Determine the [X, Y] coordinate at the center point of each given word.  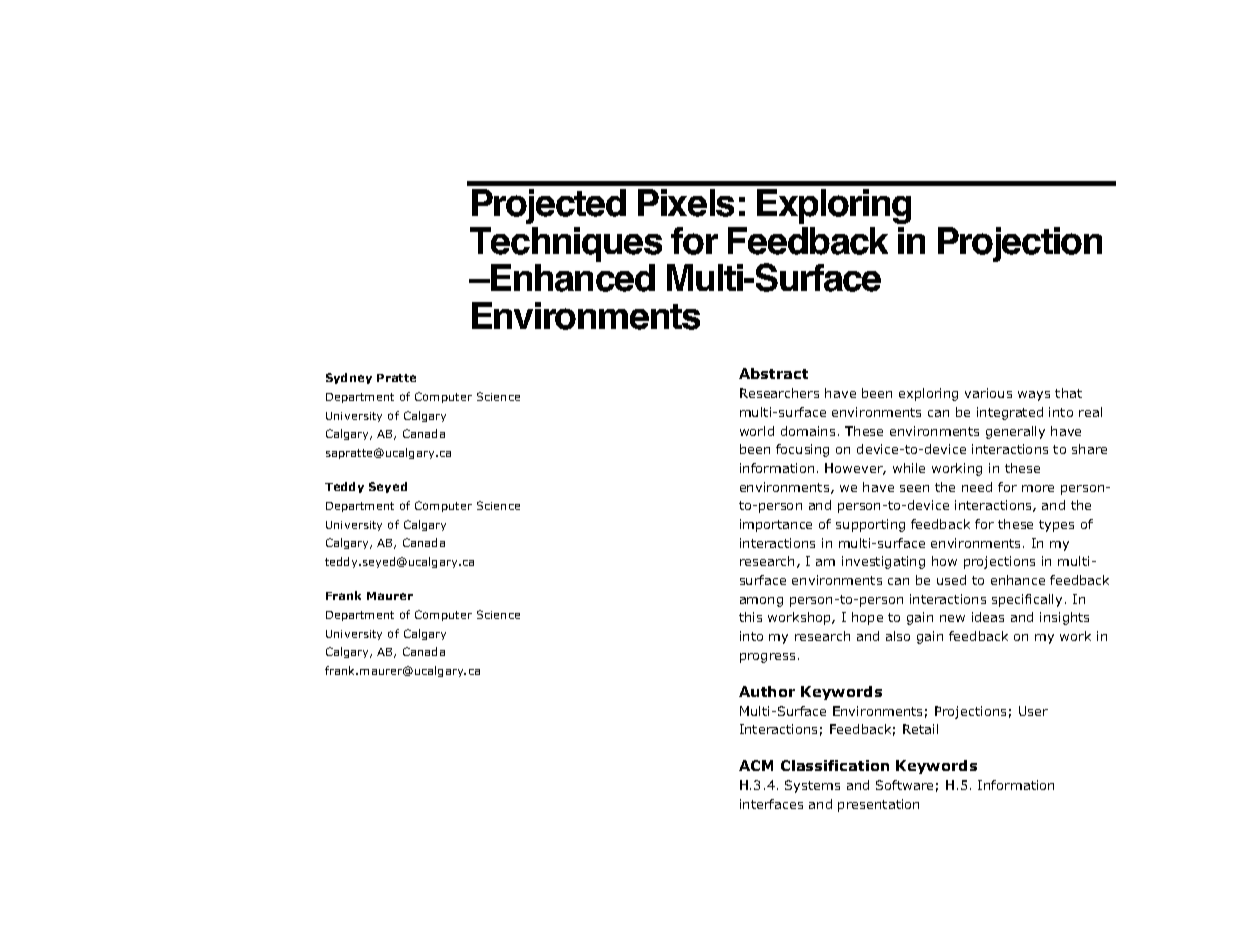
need [977, 487]
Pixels [686, 203]
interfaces [771, 804]
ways [1034, 396]
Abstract [773, 373]
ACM [756, 765]
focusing [802, 450]
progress [767, 658]
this [750, 617]
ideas [988, 617]
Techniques [566, 246]
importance [776, 525]
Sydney [349, 378]
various [988, 393]
